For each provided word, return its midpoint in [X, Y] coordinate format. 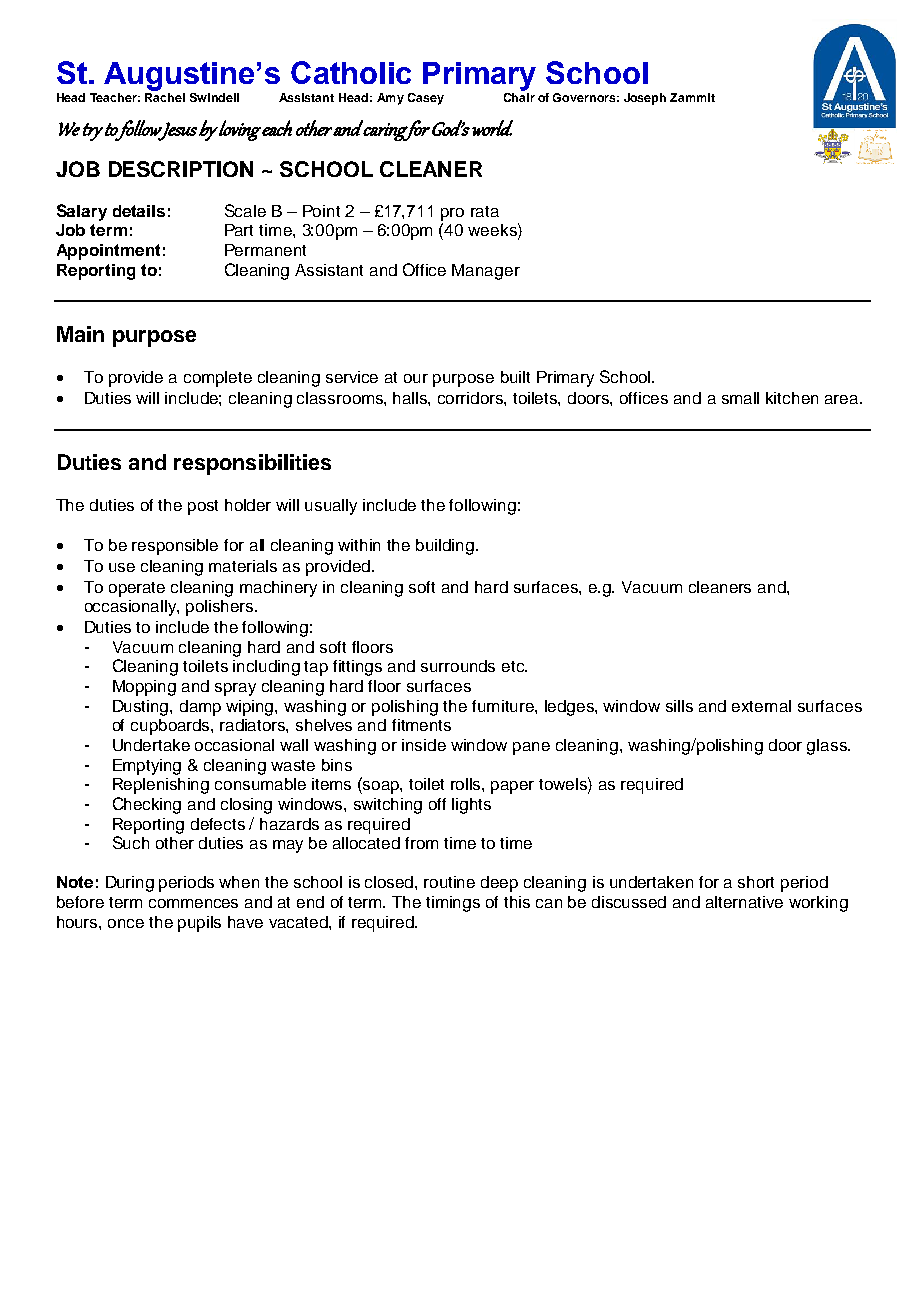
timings [453, 904]
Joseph [645, 99]
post [203, 507]
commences [193, 903]
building [445, 547]
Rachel [165, 97]
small [740, 398]
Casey [426, 99]
